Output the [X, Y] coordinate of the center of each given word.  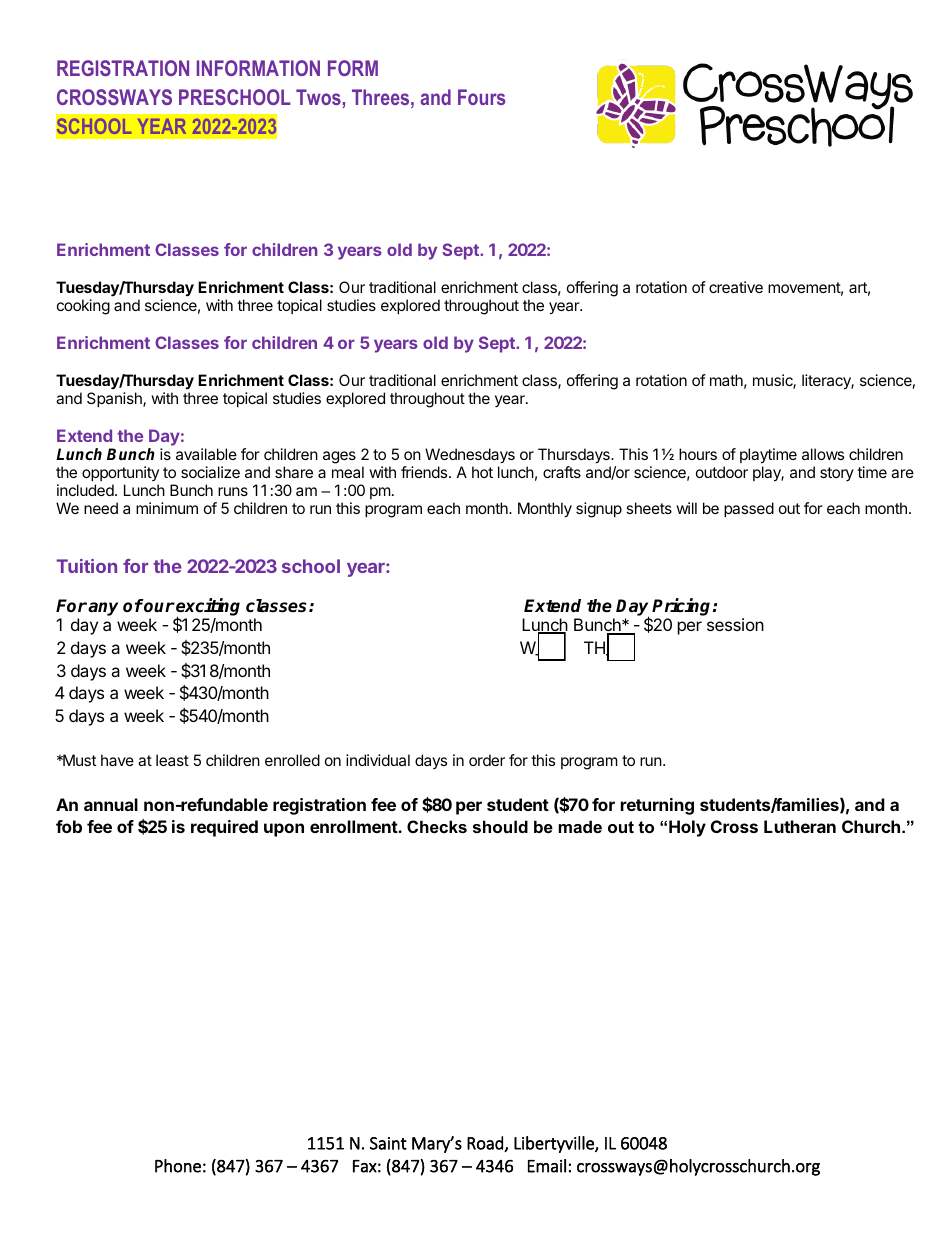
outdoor [722, 472]
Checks [437, 826]
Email [547, 1166]
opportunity [120, 473]
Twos [318, 97]
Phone [178, 1166]
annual [111, 804]
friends [425, 472]
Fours [481, 97]
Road [486, 1144]
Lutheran [800, 826]
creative [736, 287]
